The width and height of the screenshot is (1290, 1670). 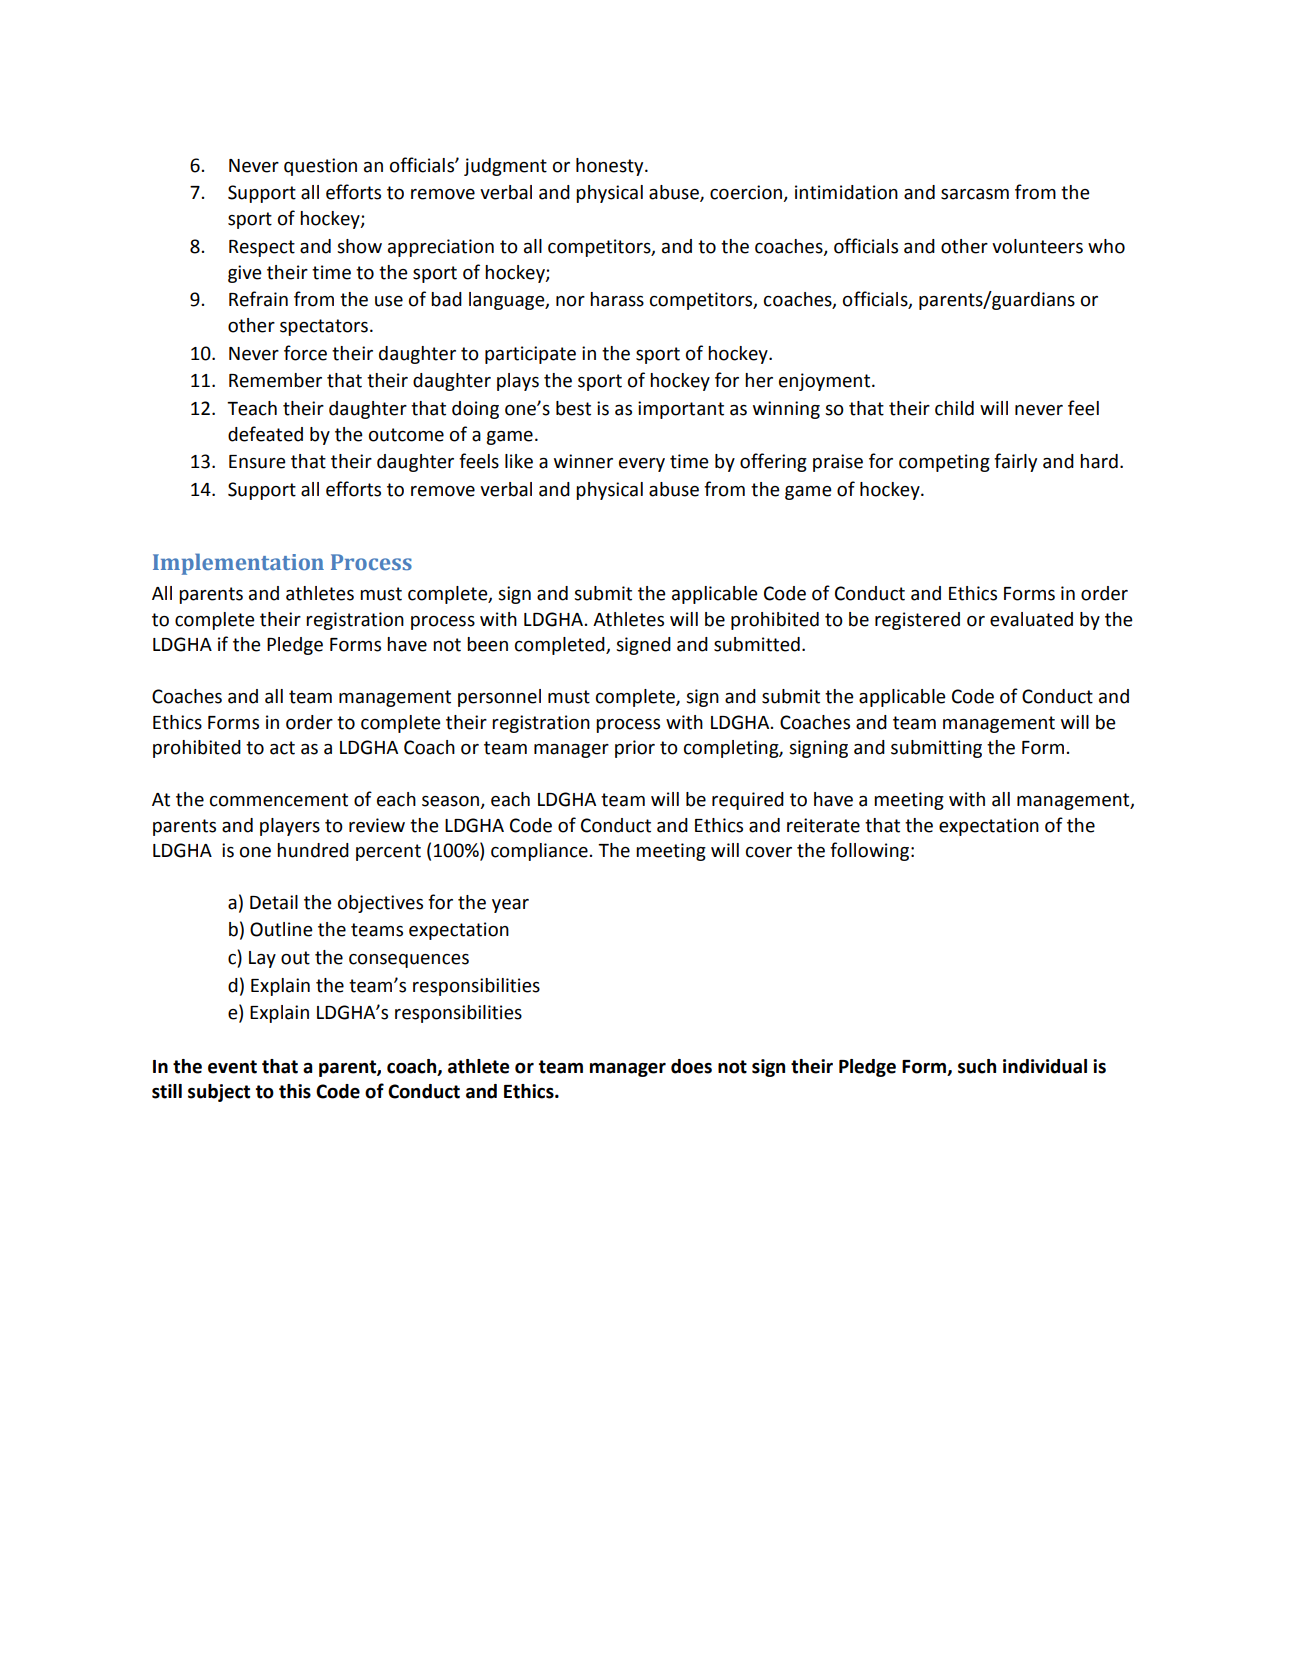 What do you see at coordinates (635, 749) in the screenshot?
I see `prior` at bounding box center [635, 749].
